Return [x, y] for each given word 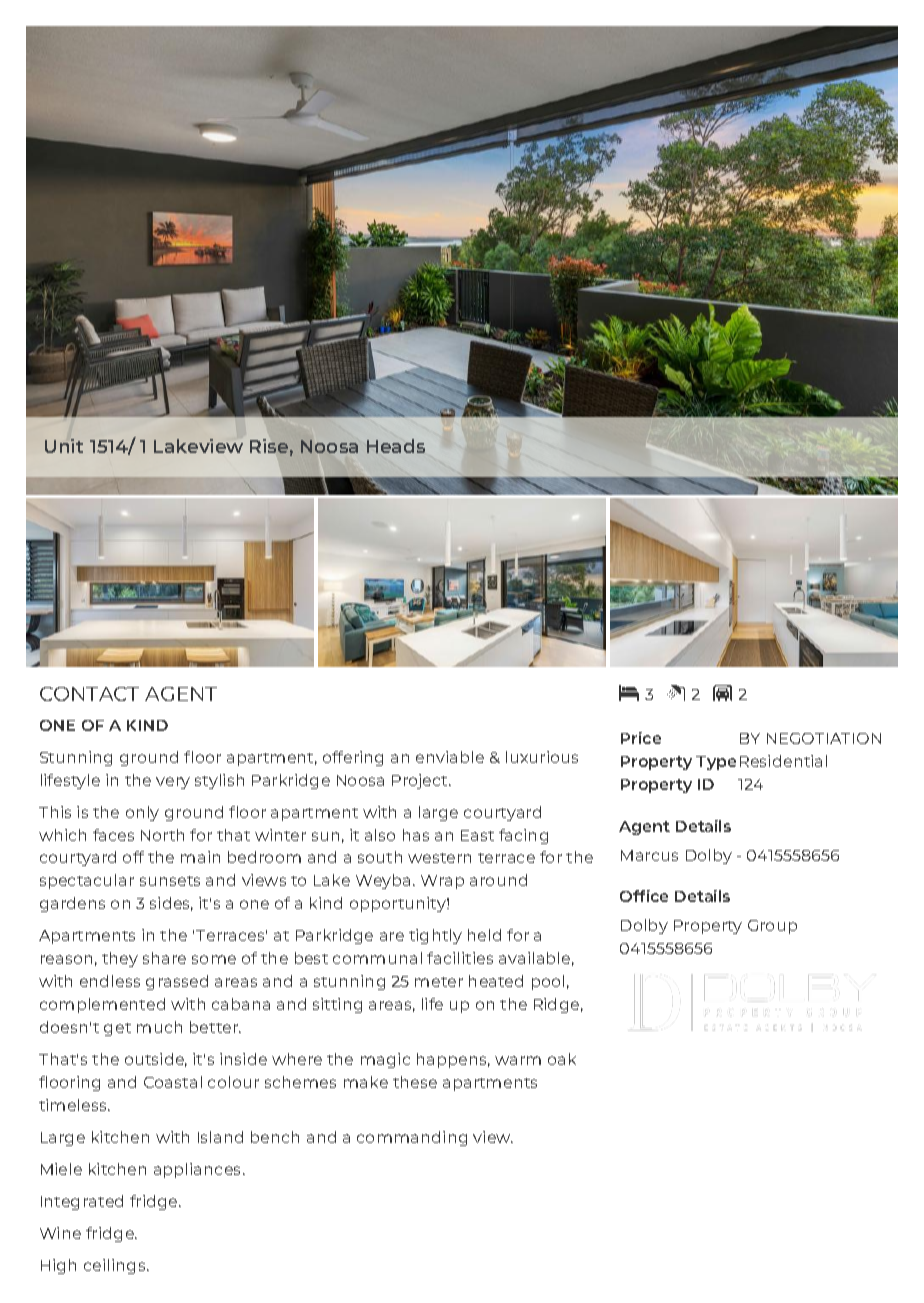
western [439, 858]
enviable [450, 757]
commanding [412, 1138]
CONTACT [89, 694]
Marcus [649, 855]
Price [641, 738]
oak [562, 1059]
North [162, 835]
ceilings [116, 1266]
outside [156, 1060]
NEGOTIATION [824, 738]
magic [385, 1060]
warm [518, 1060]
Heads [396, 446]
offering [353, 758]
